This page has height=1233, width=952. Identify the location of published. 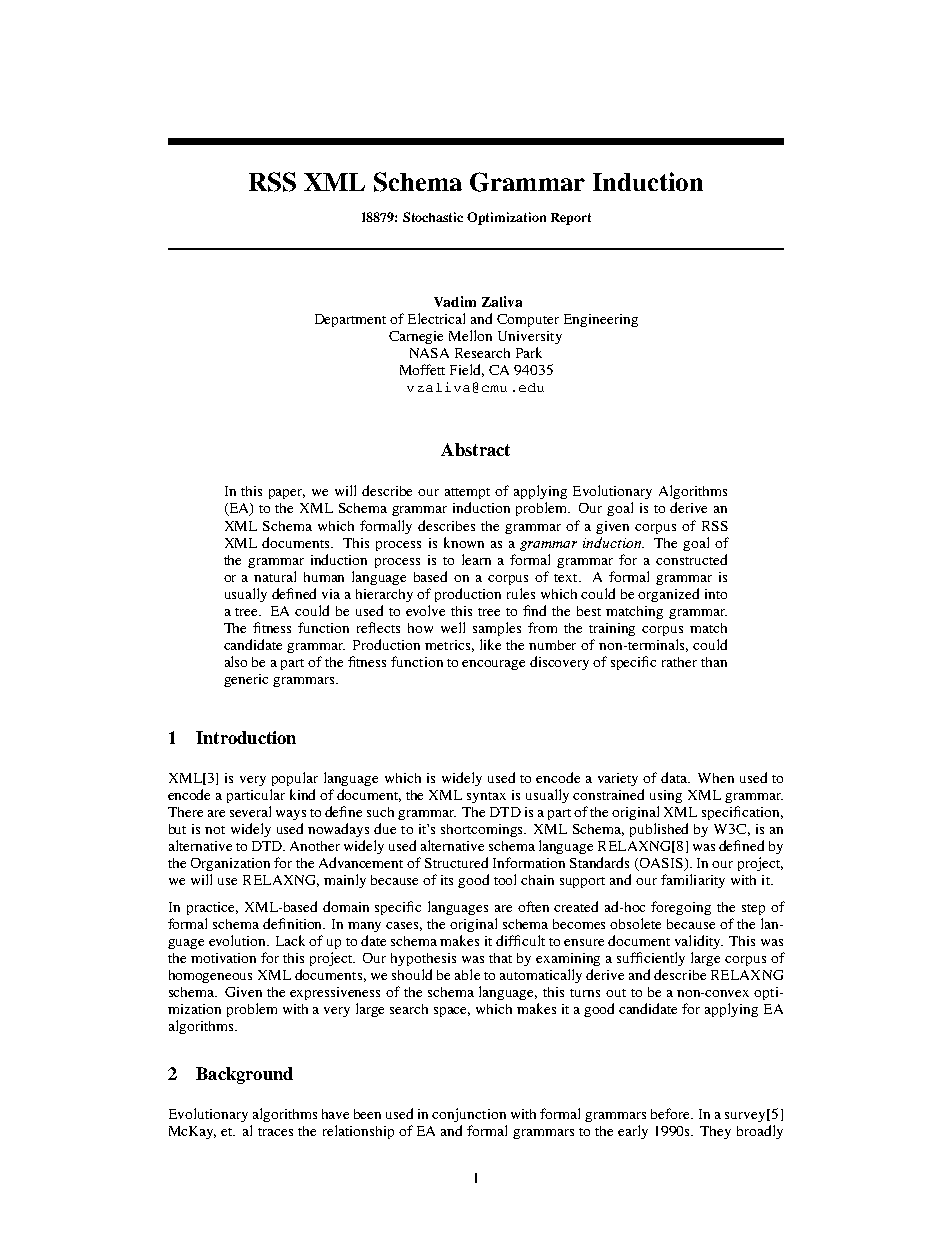
(659, 830).
